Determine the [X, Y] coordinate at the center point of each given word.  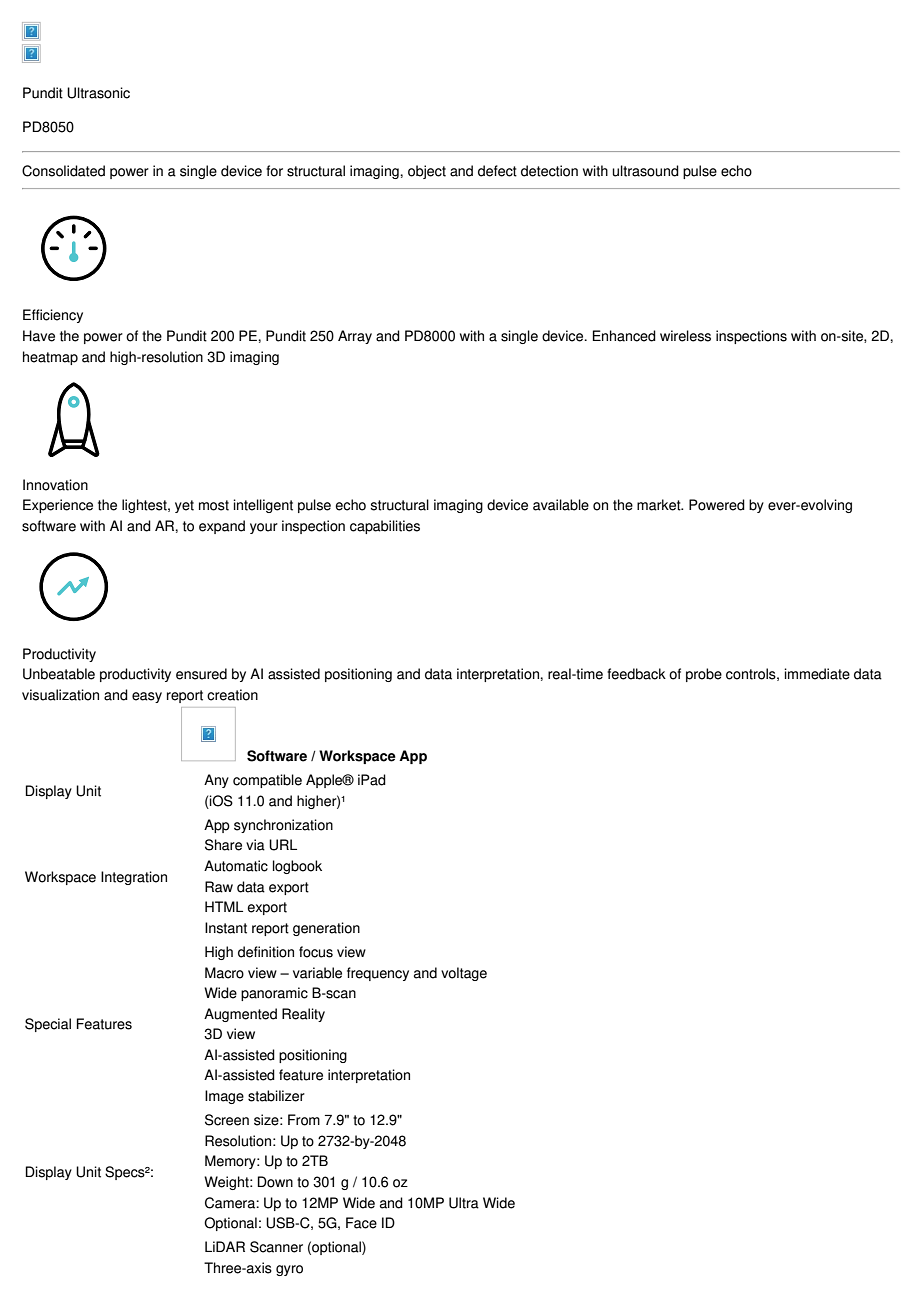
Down [275, 1182]
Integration [134, 878]
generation [326, 929]
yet [184, 506]
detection [549, 171]
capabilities [385, 527]
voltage [464, 974]
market [660, 505]
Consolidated [63, 171]
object [427, 172]
